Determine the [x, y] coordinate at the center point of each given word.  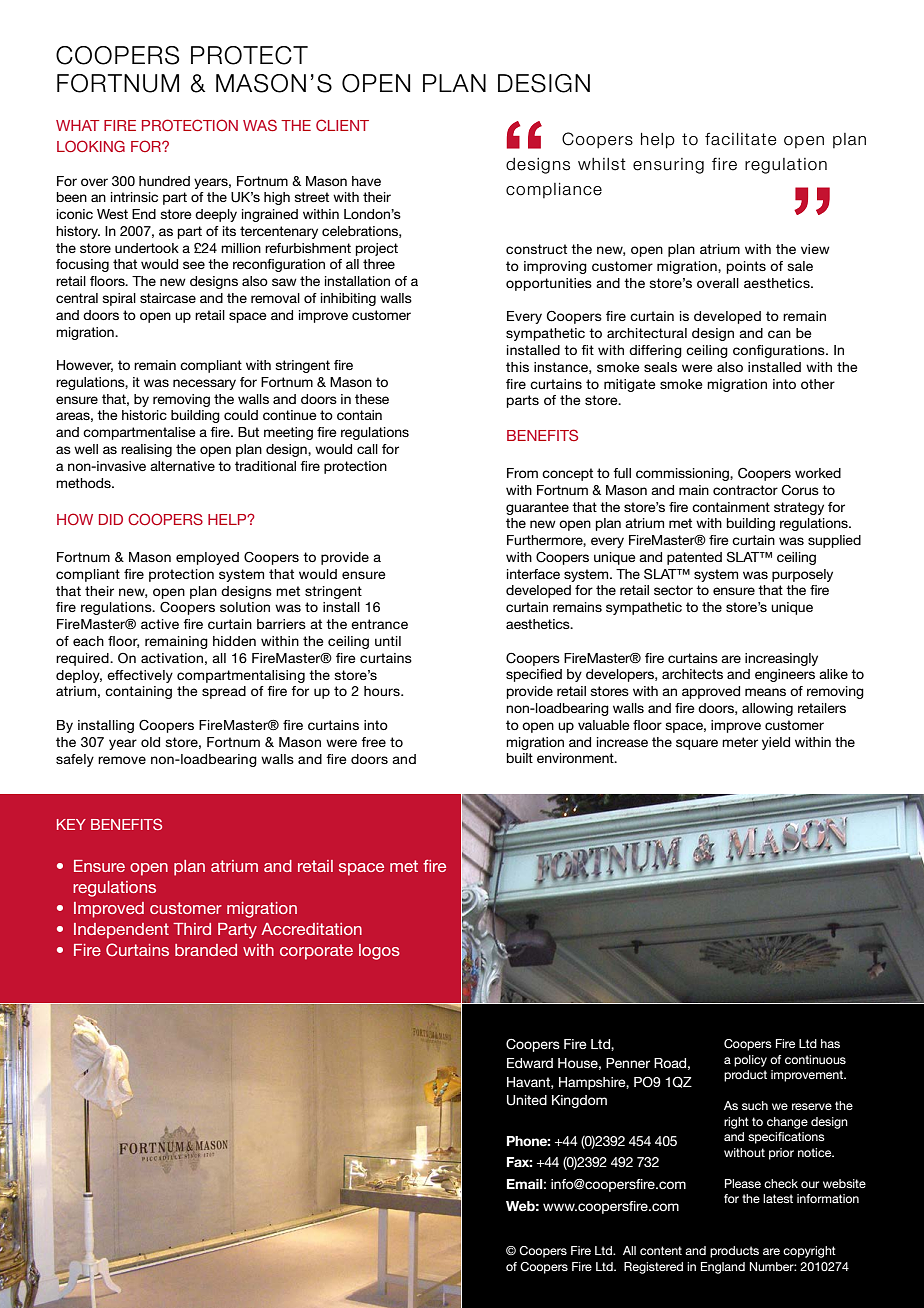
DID [111, 519]
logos [379, 952]
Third [192, 929]
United [527, 1100]
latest [778, 1198]
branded [206, 950]
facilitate [740, 139]
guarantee [537, 508]
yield [776, 743]
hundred [164, 181]
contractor [745, 490]
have [366, 181]
